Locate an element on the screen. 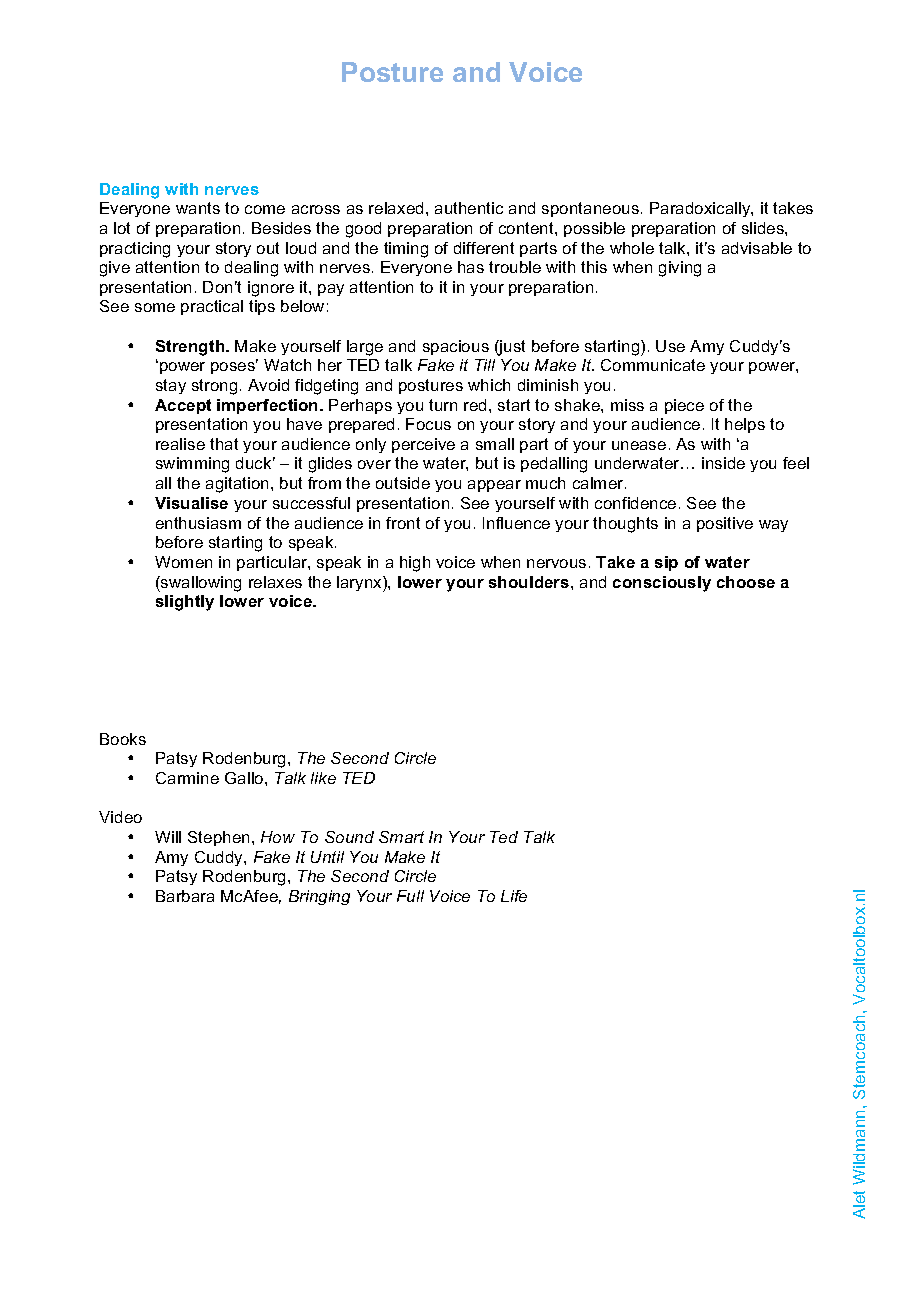 This screenshot has height=1308, width=924. Books is located at coordinates (123, 739).
